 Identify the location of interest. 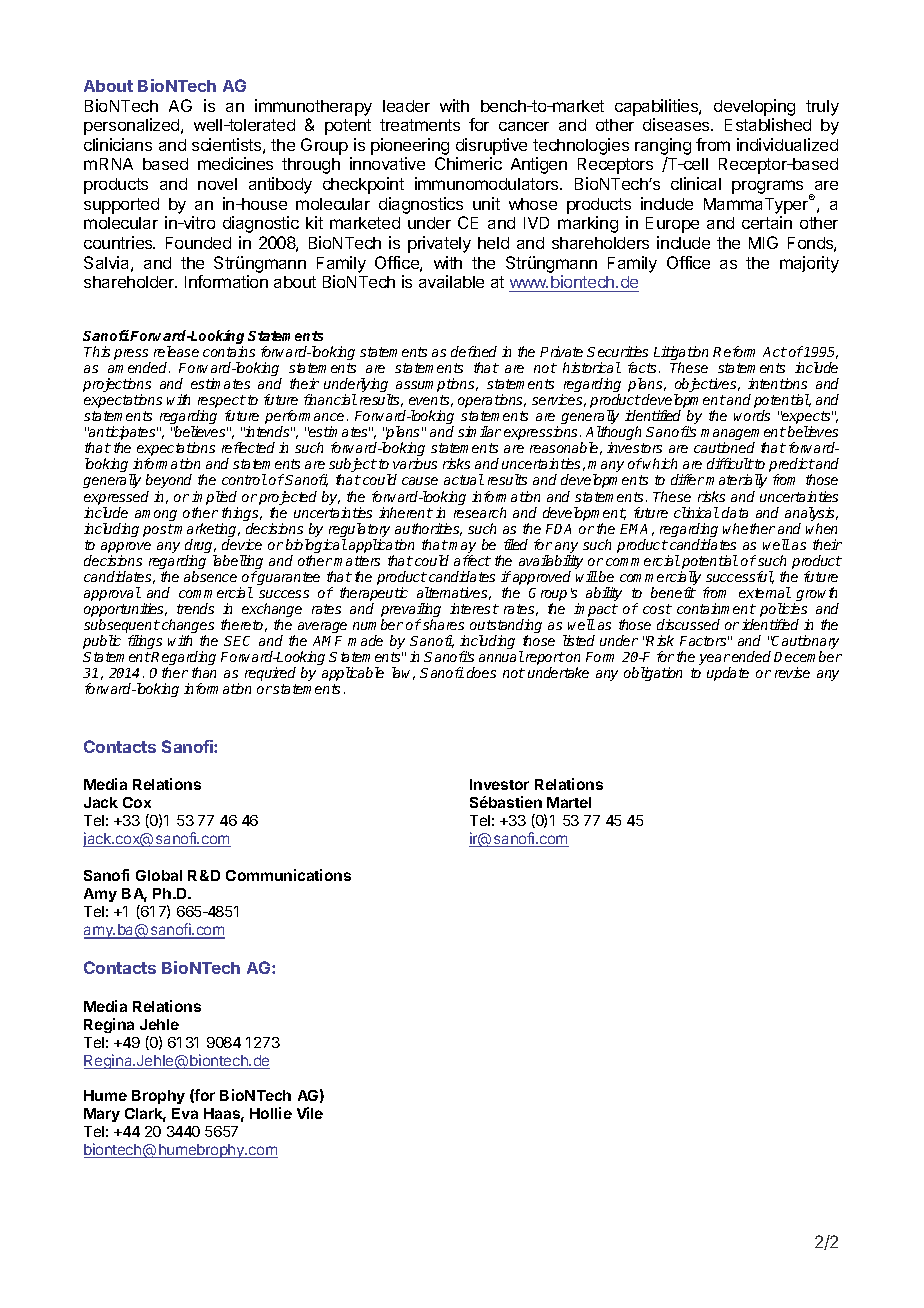
(474, 608).
